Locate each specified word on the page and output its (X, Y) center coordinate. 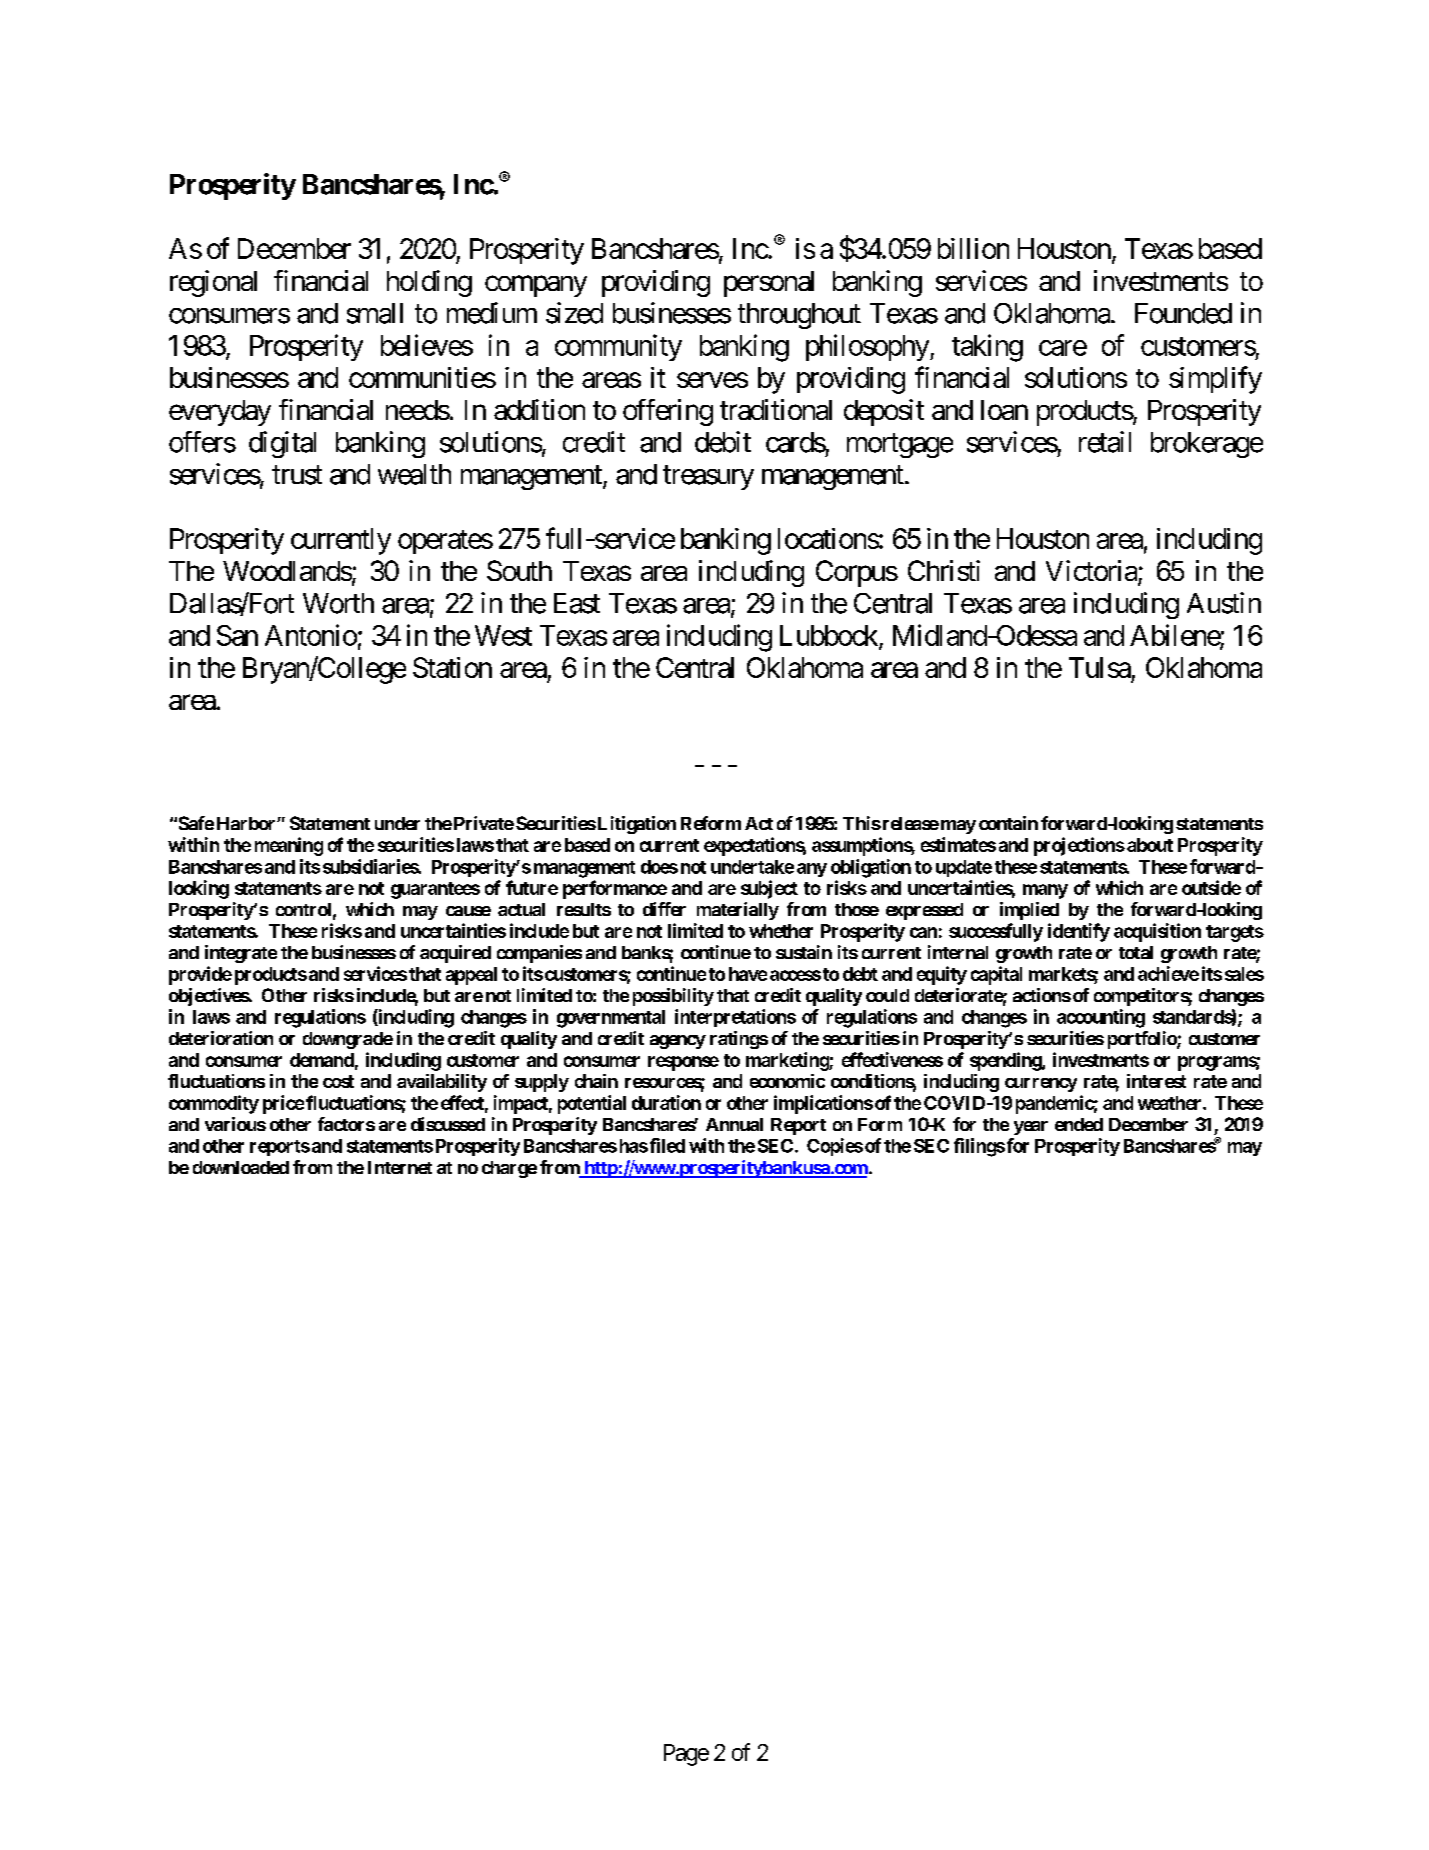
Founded (1183, 313)
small (375, 313)
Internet (400, 1167)
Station (452, 667)
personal (769, 284)
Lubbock (830, 636)
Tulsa (1100, 667)
